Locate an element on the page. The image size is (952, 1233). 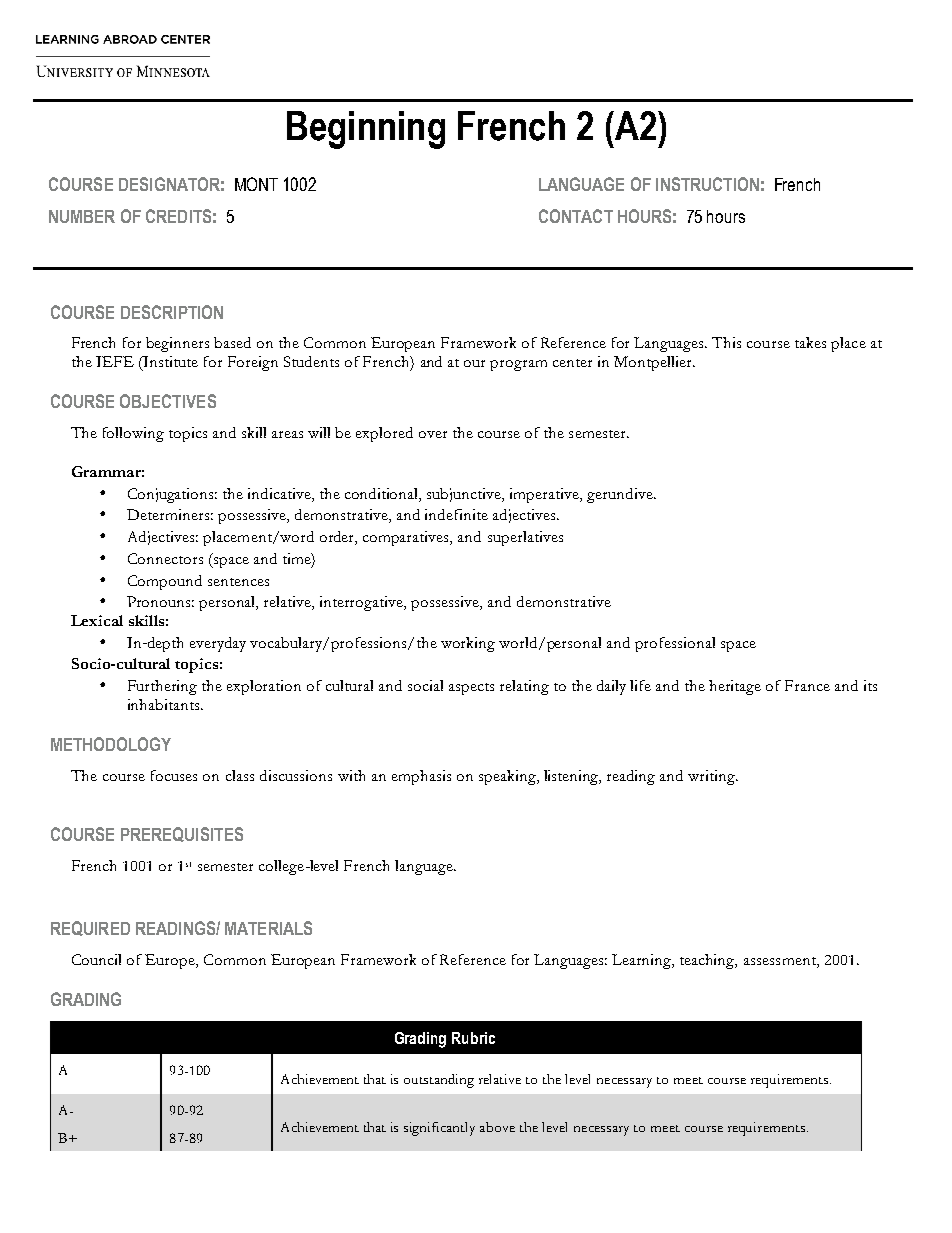
Beginning is located at coordinates (366, 130).
